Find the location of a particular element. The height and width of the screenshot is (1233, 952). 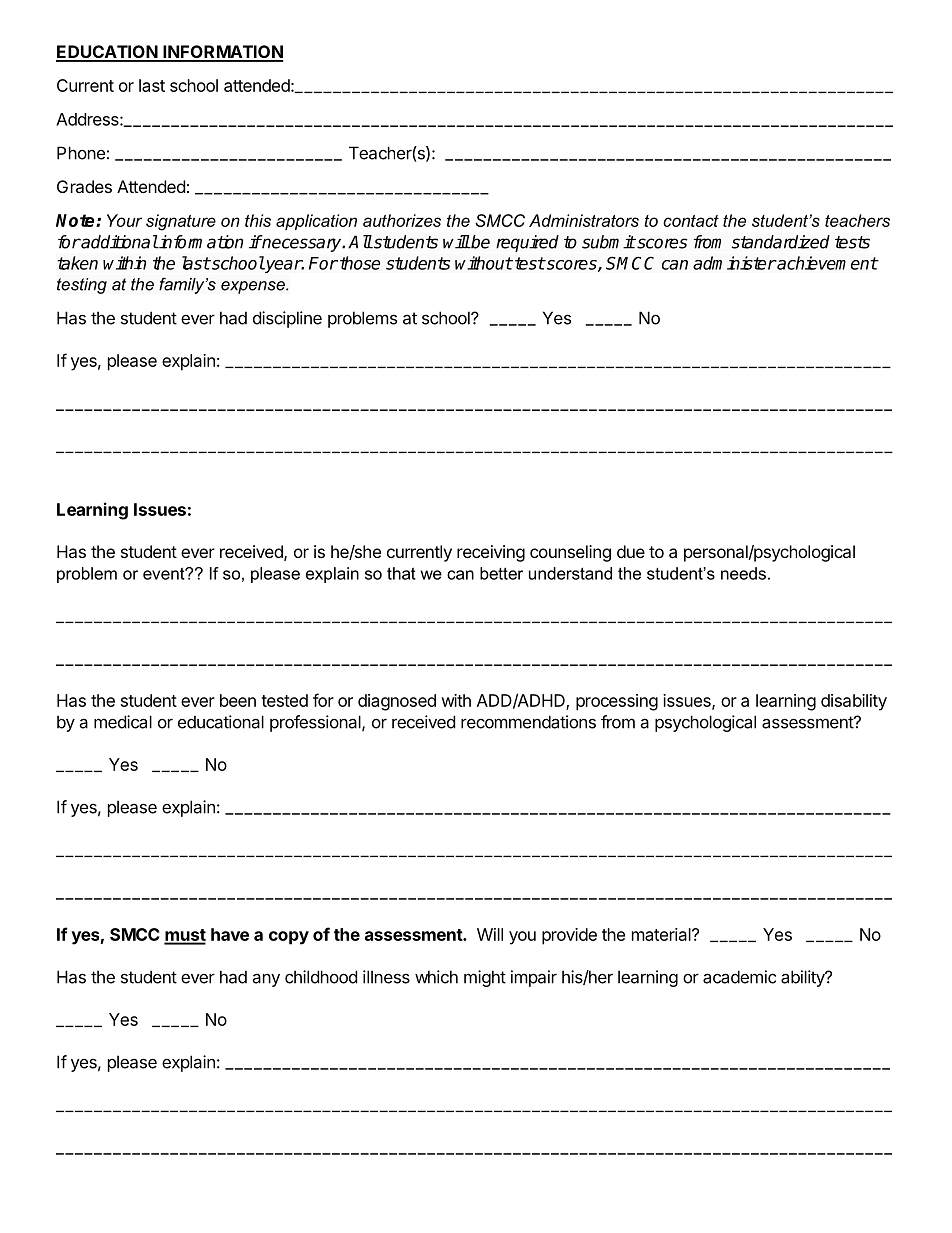

diagnosed is located at coordinates (397, 702).
